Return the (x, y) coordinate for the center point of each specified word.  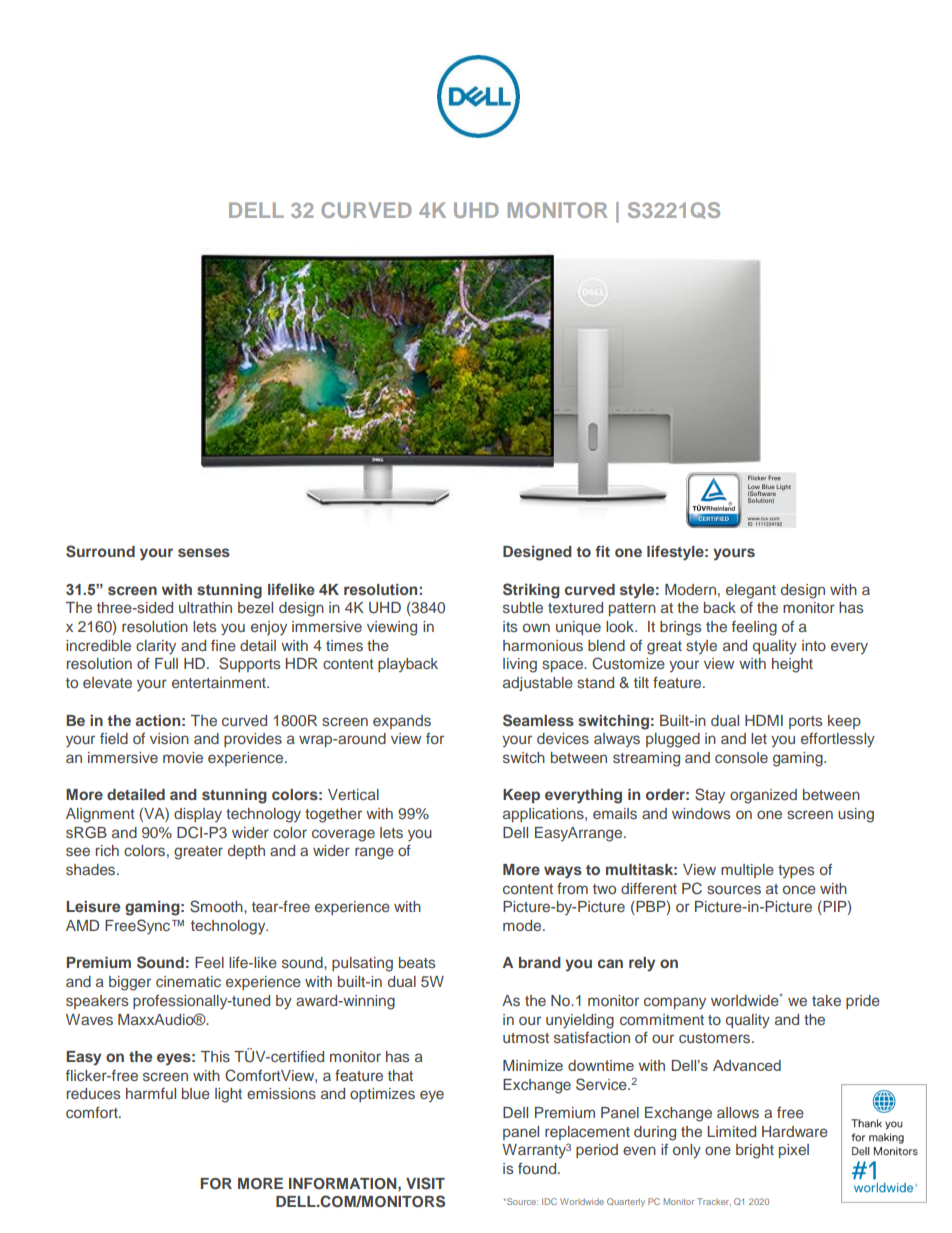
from (572, 888)
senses (204, 552)
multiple (747, 871)
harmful (151, 1093)
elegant (751, 591)
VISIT (425, 1183)
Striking (531, 591)
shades (92, 869)
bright (755, 1151)
